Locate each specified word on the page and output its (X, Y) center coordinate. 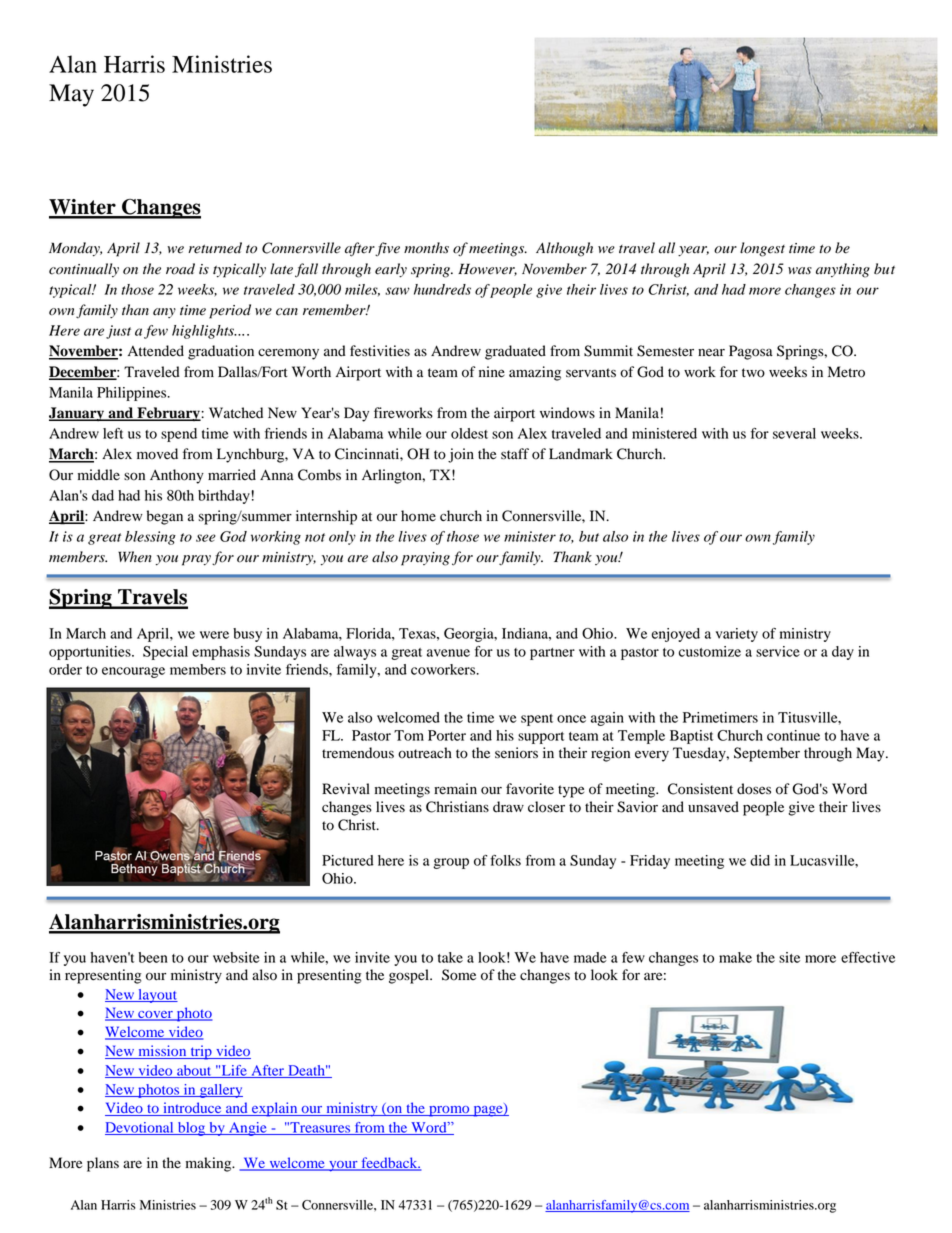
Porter (447, 735)
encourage (133, 672)
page (488, 1111)
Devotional (140, 1128)
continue (793, 735)
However (487, 269)
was (800, 271)
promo (449, 1111)
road (180, 269)
